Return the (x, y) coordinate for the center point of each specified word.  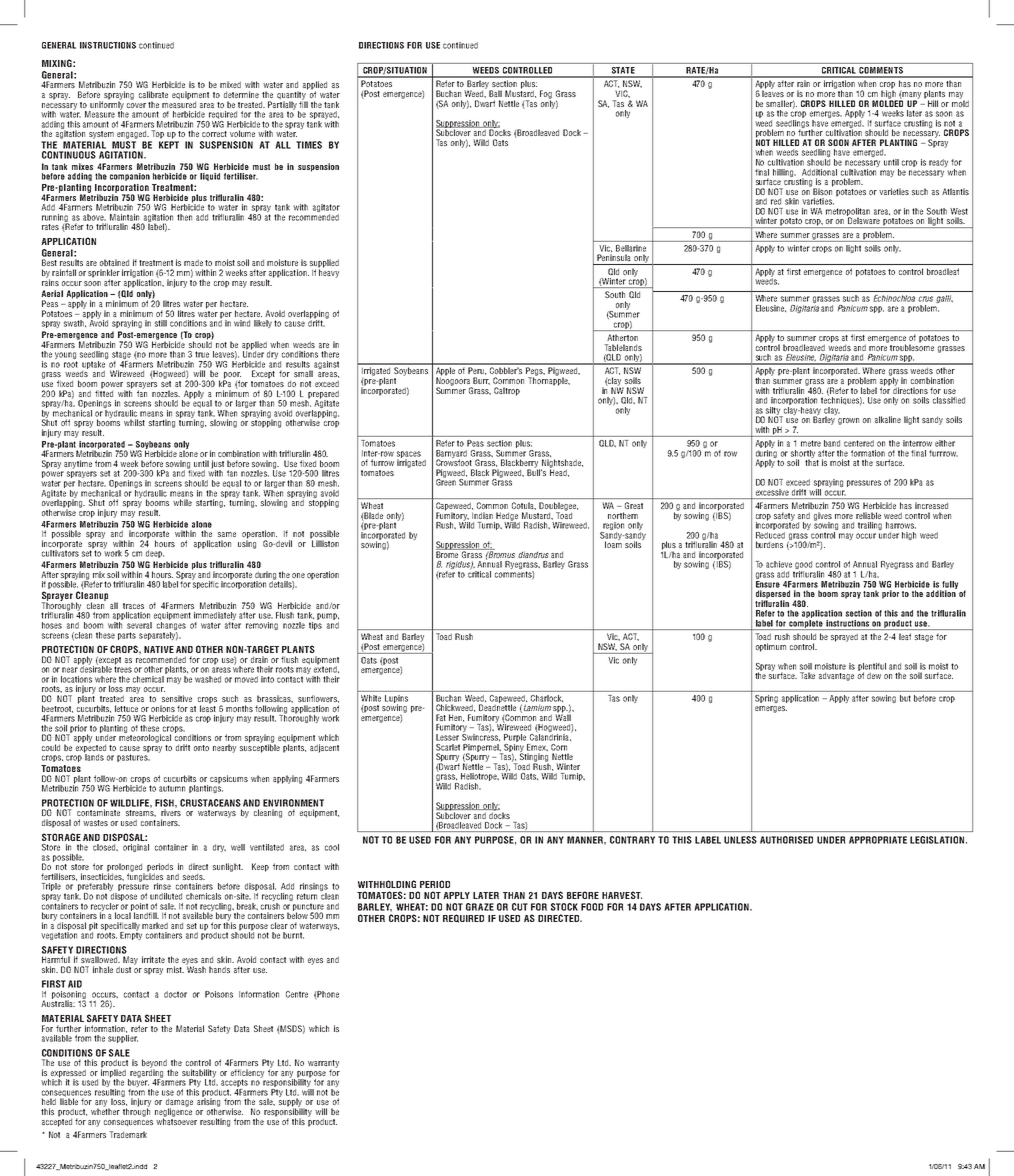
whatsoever (176, 1120)
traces (133, 606)
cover (136, 105)
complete (806, 625)
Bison (823, 190)
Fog (546, 95)
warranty (323, 1065)
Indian (482, 515)
